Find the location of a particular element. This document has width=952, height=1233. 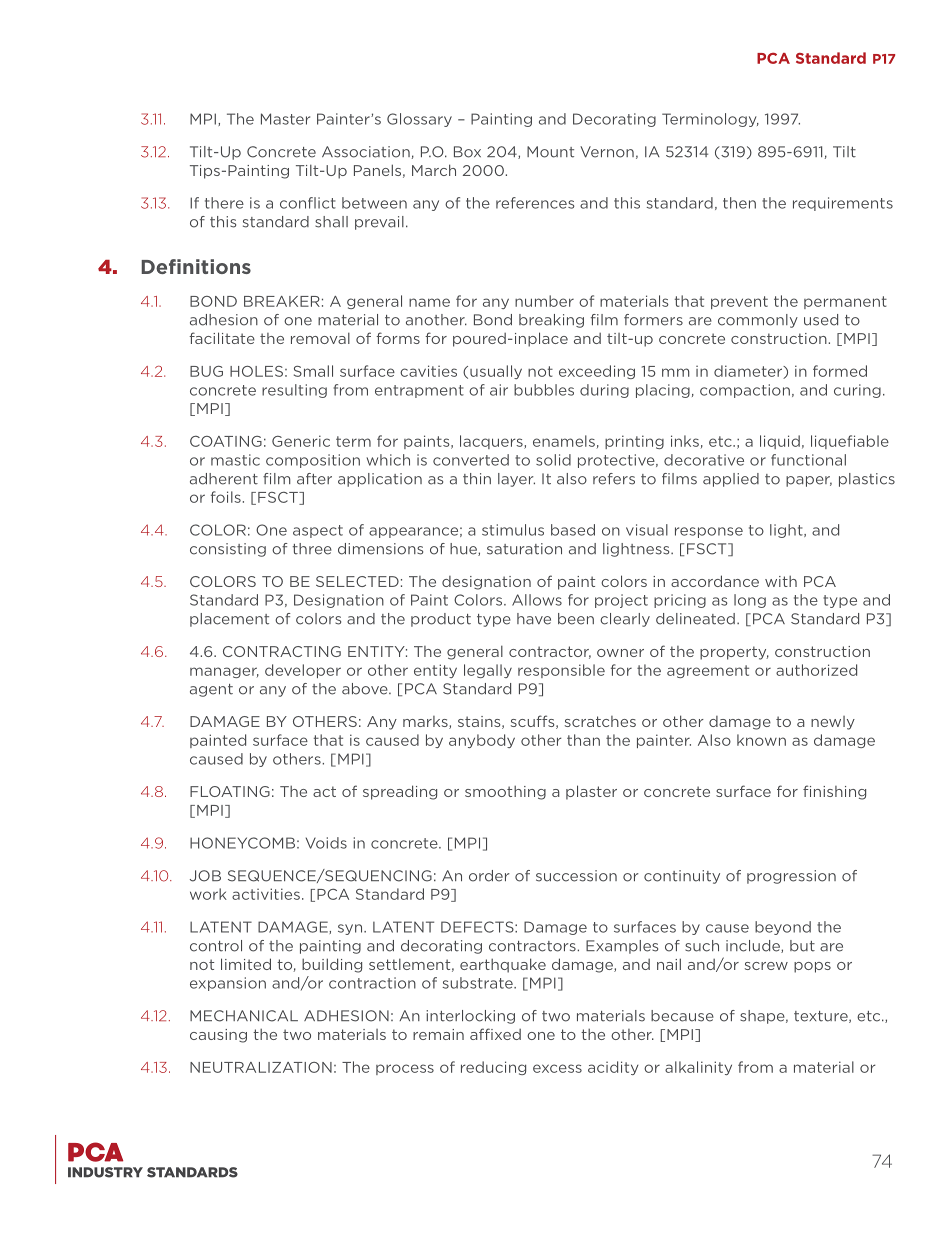

NEUTRALIZATION is located at coordinates (261, 1067).
